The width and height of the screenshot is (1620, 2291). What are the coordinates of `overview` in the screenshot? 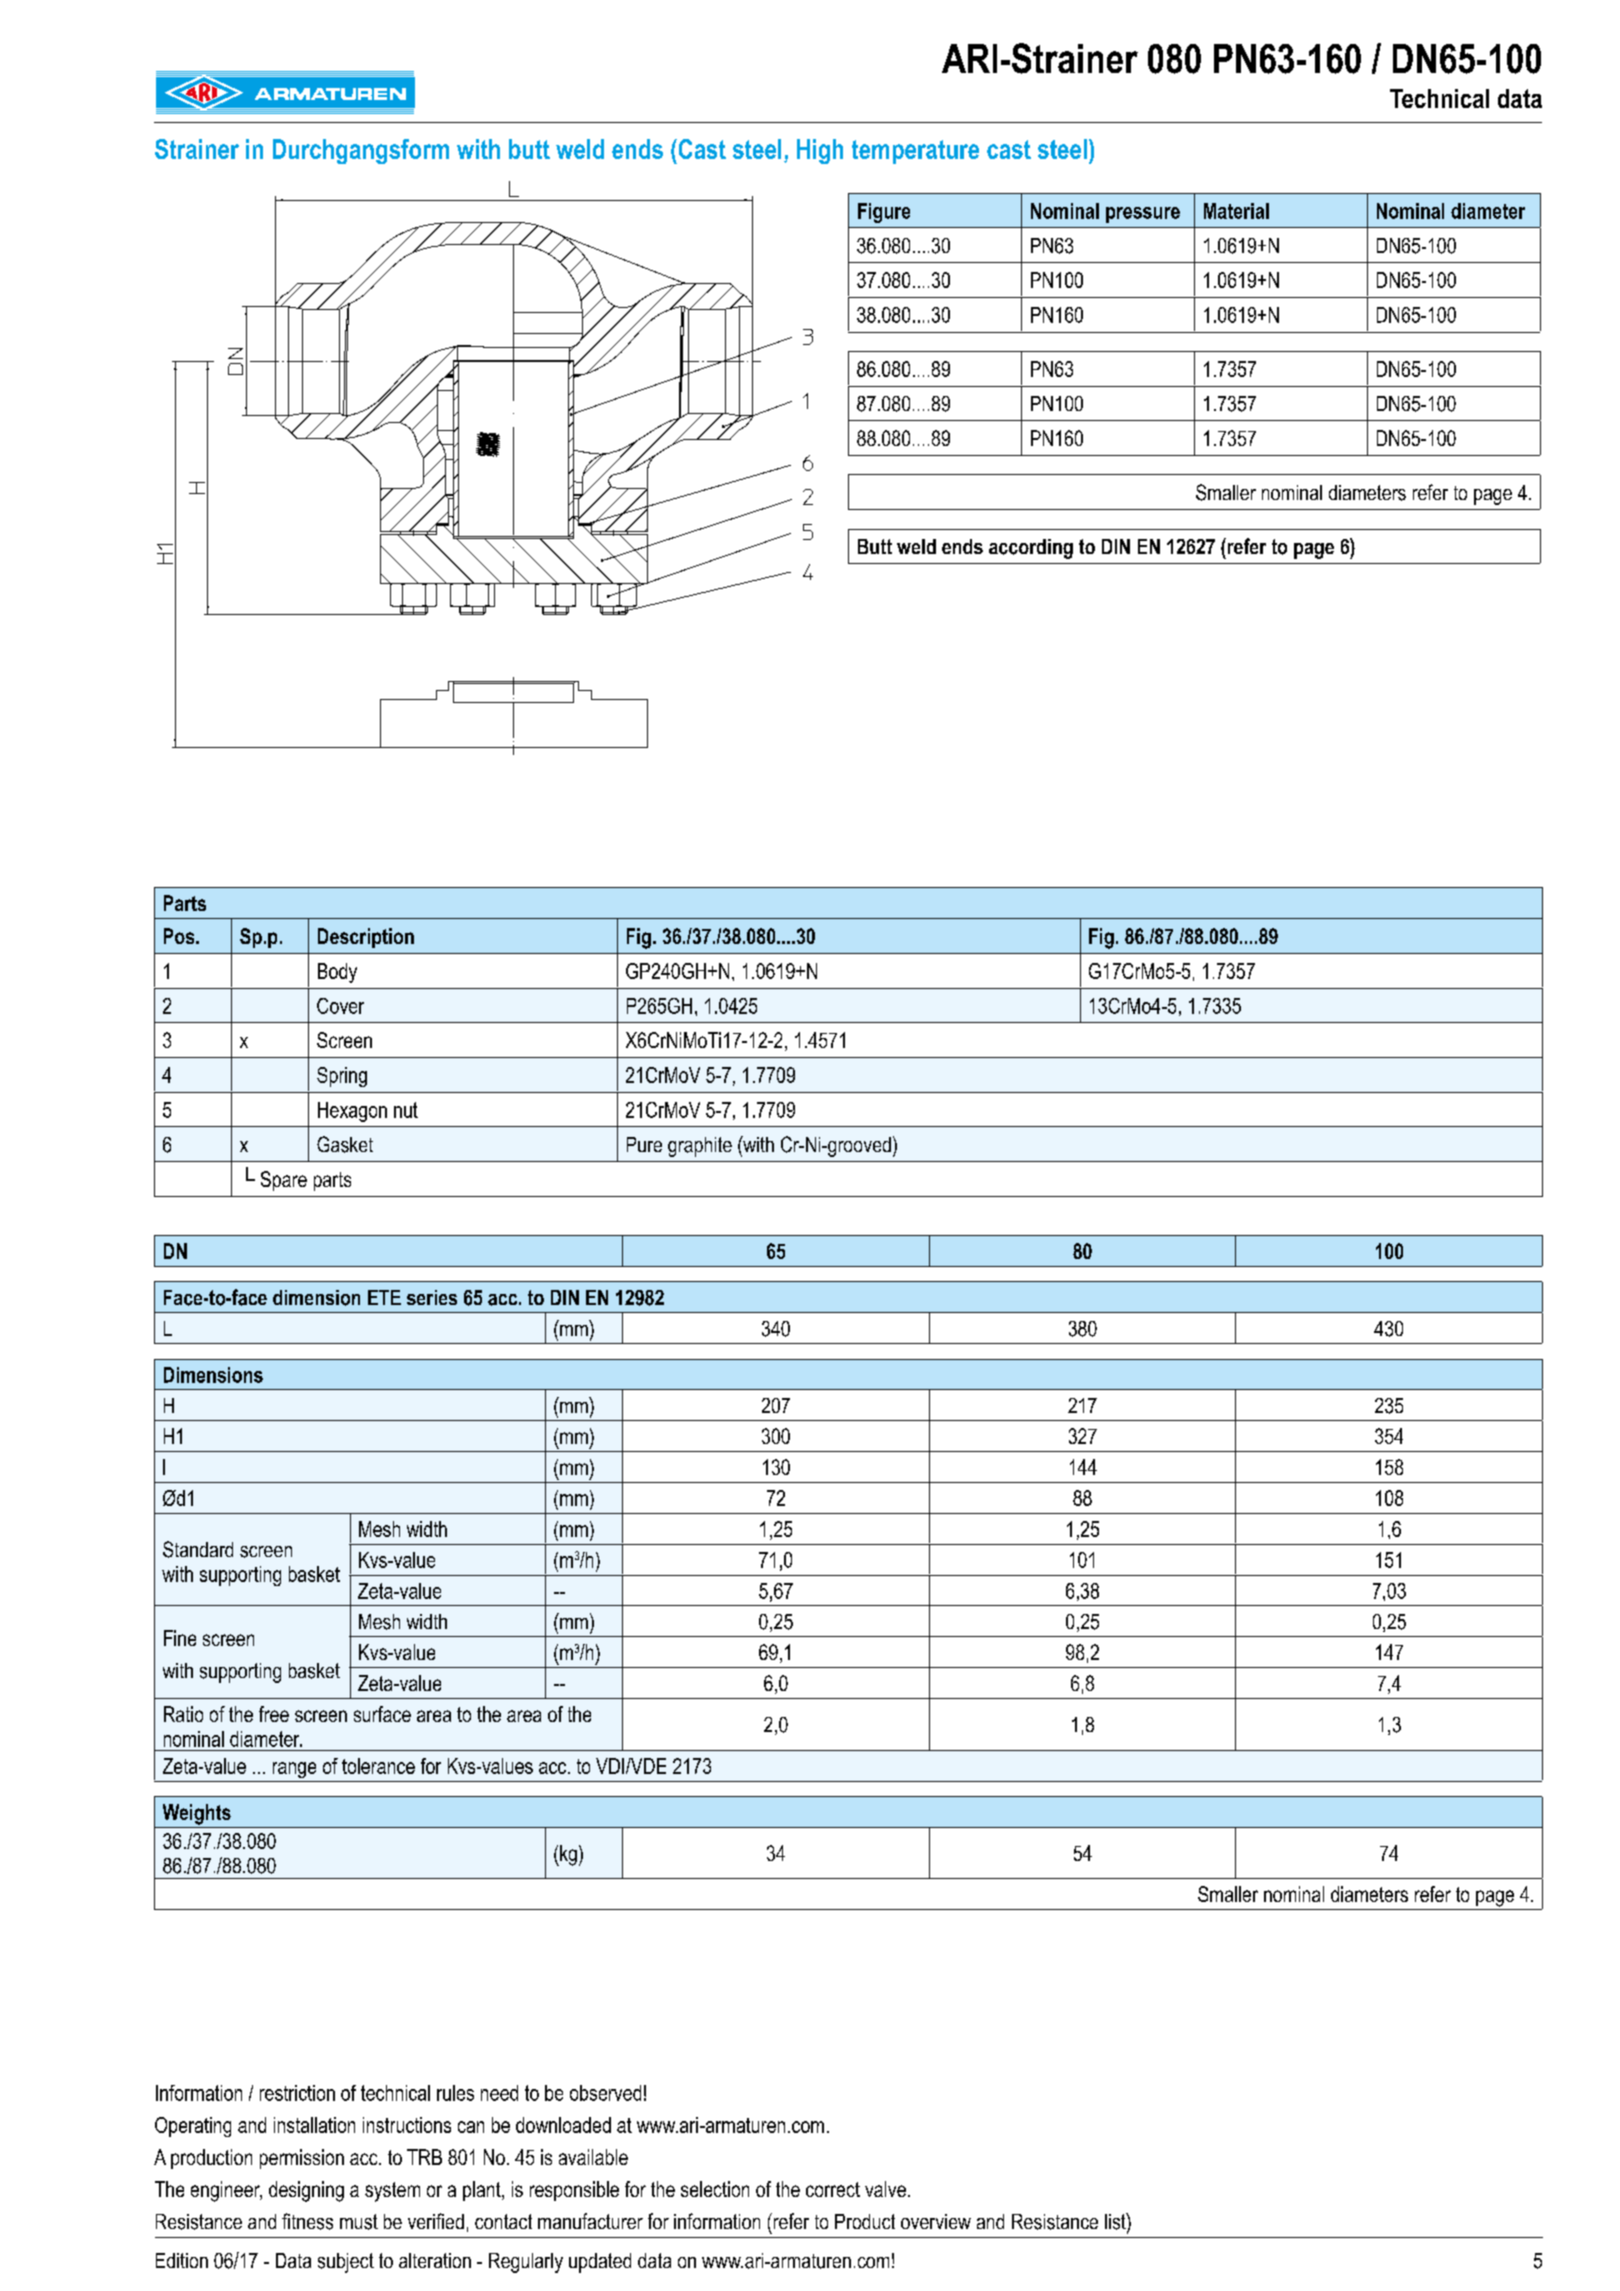 It's located at (936, 2221).
